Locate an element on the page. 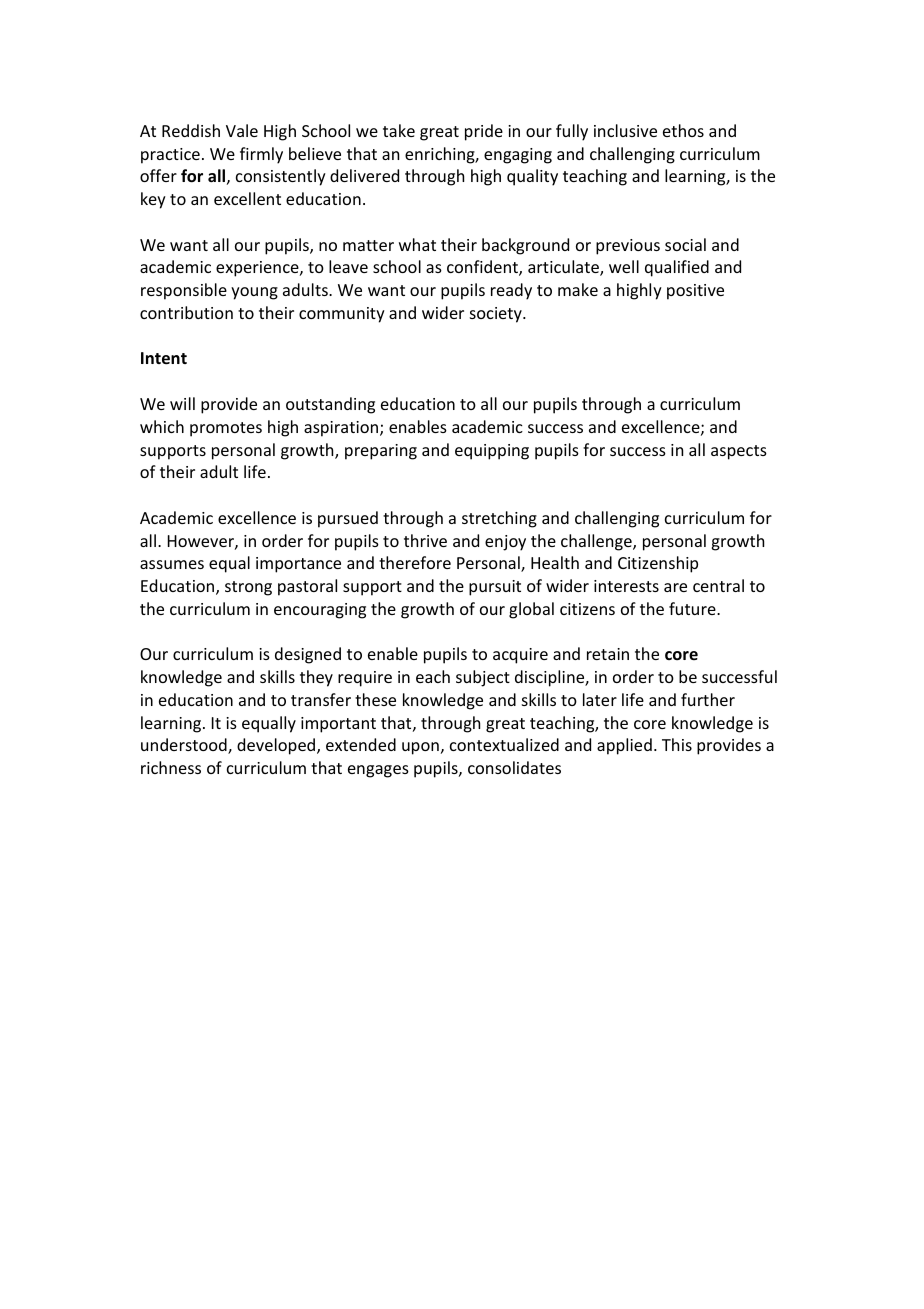 The width and height of the image is (924, 1309). ethos is located at coordinates (683, 130).
